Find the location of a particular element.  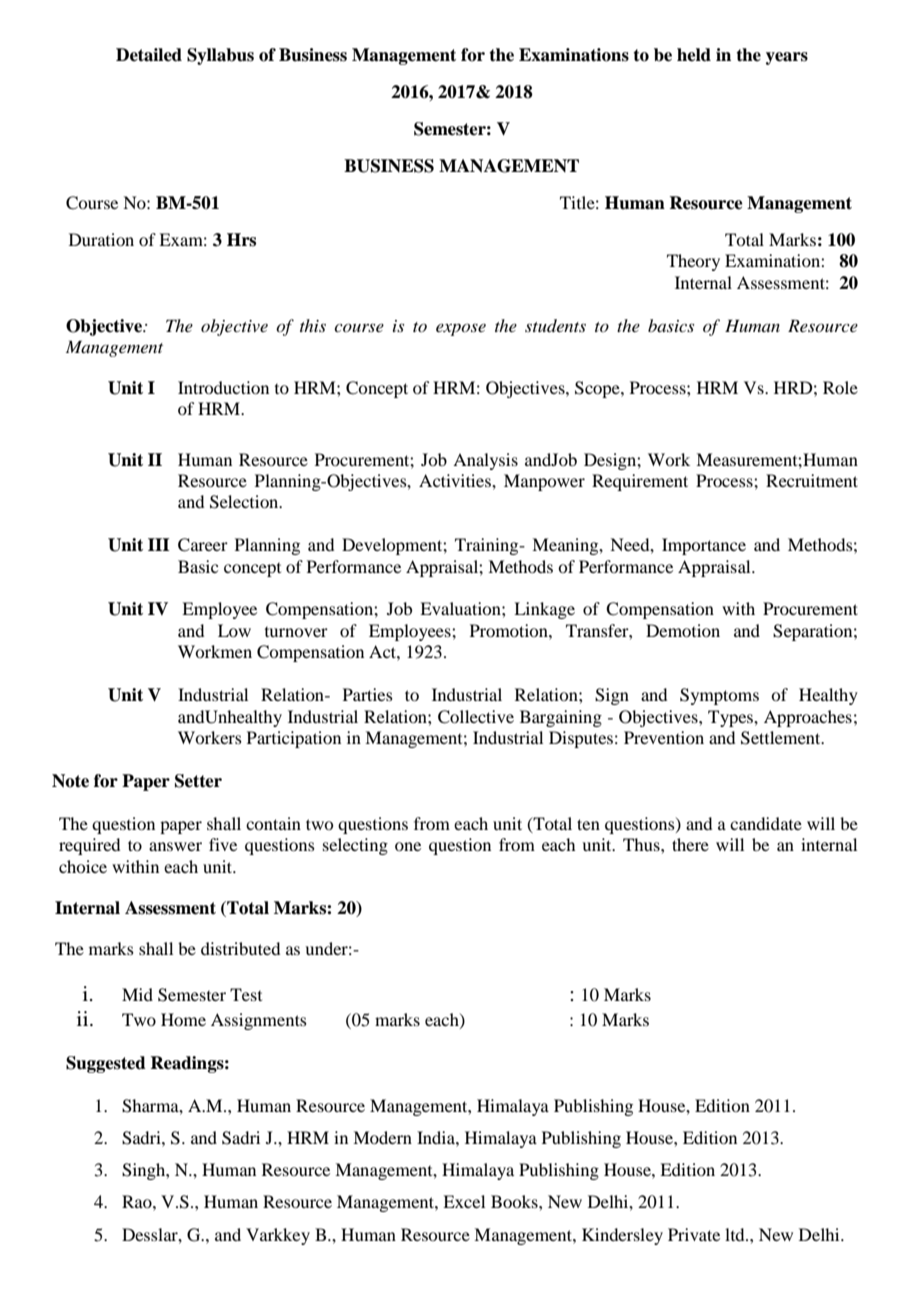

Selection is located at coordinates (245, 502).
